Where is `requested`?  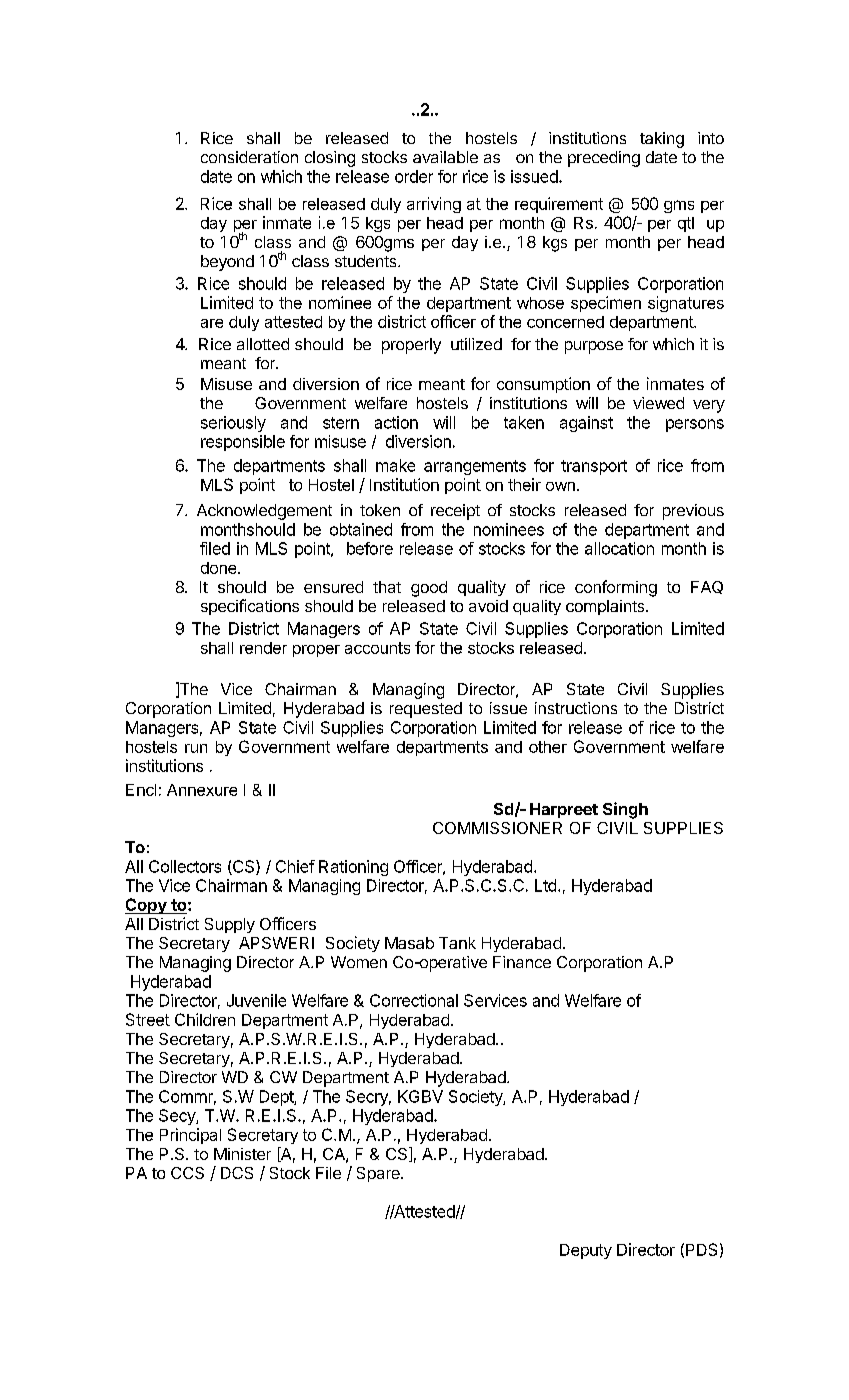
requested is located at coordinates (426, 710).
